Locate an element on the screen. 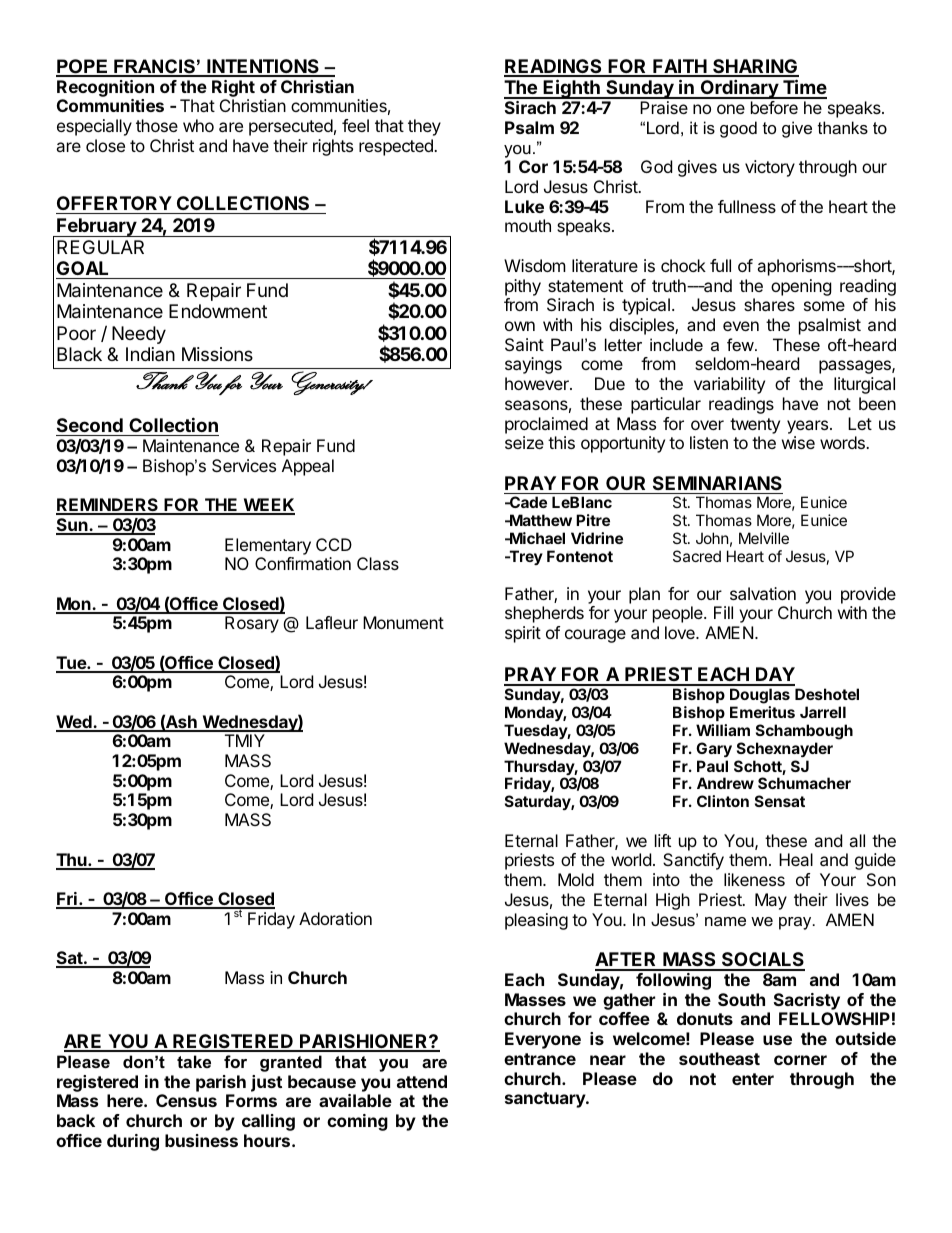 The image size is (952, 1233). Indian is located at coordinates (150, 354).
